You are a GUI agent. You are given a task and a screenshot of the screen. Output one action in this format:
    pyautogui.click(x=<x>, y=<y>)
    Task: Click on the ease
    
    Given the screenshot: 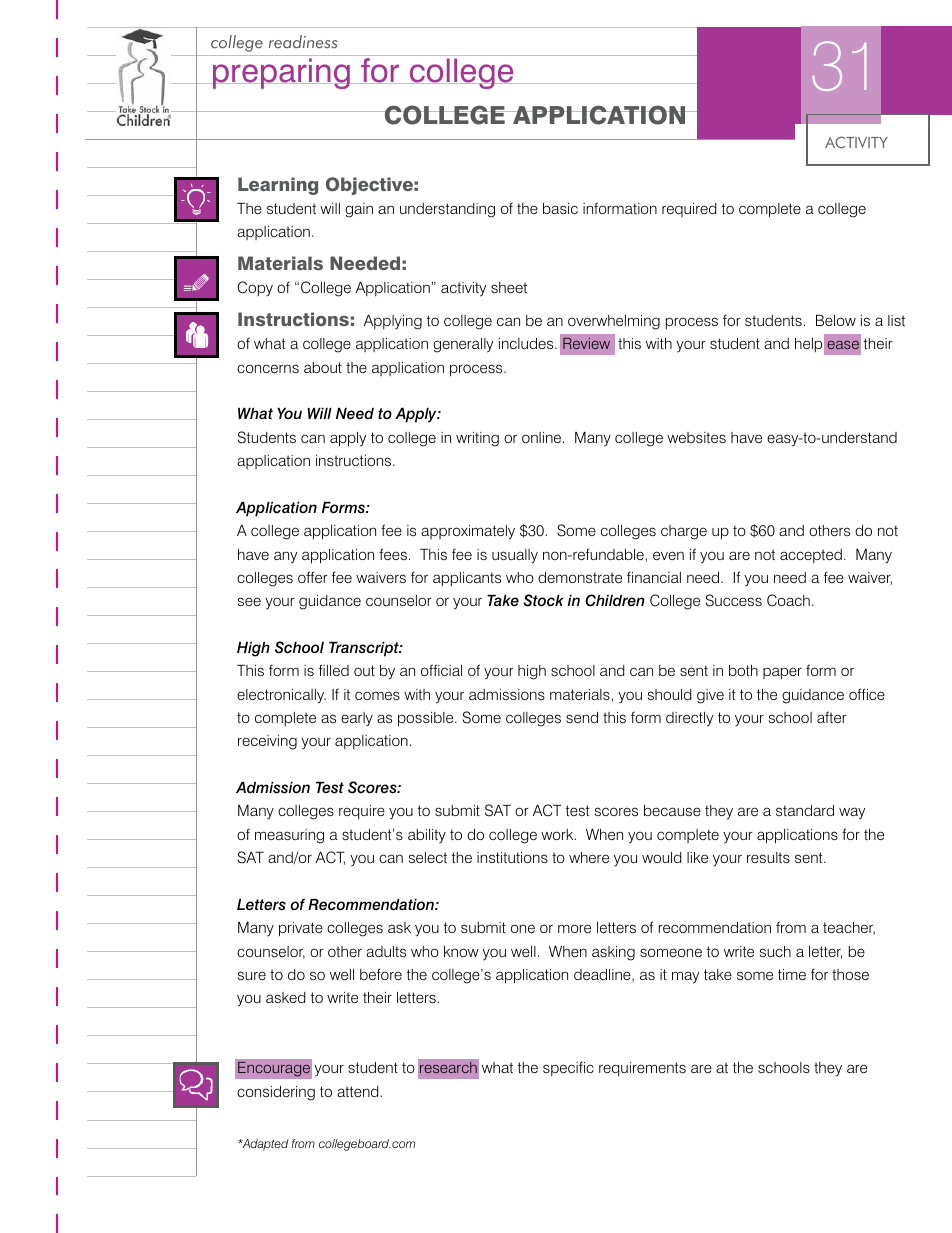 What is the action you would take?
    pyautogui.click(x=843, y=345)
